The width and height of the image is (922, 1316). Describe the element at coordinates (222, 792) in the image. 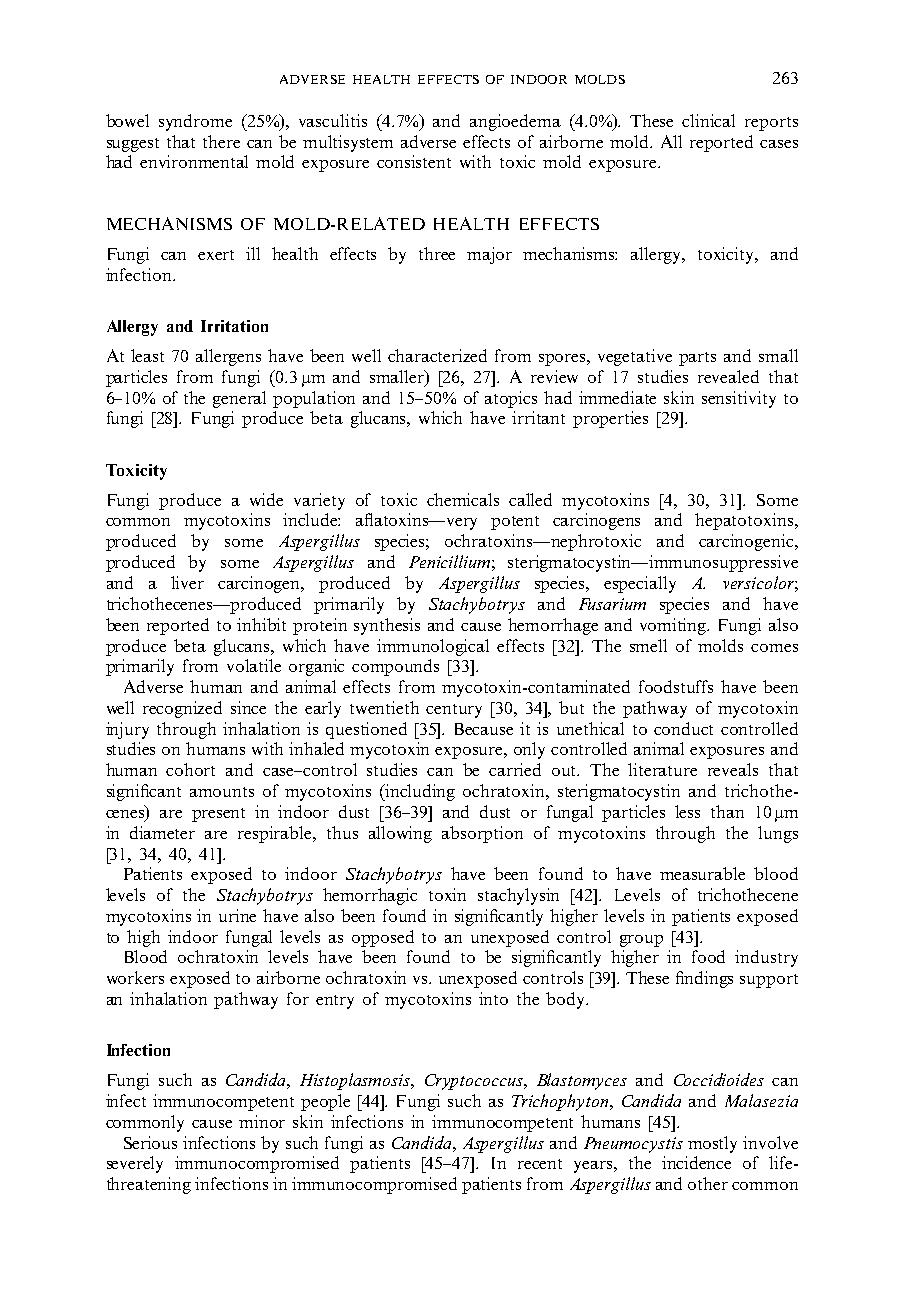

I see `amounts` at that location.
